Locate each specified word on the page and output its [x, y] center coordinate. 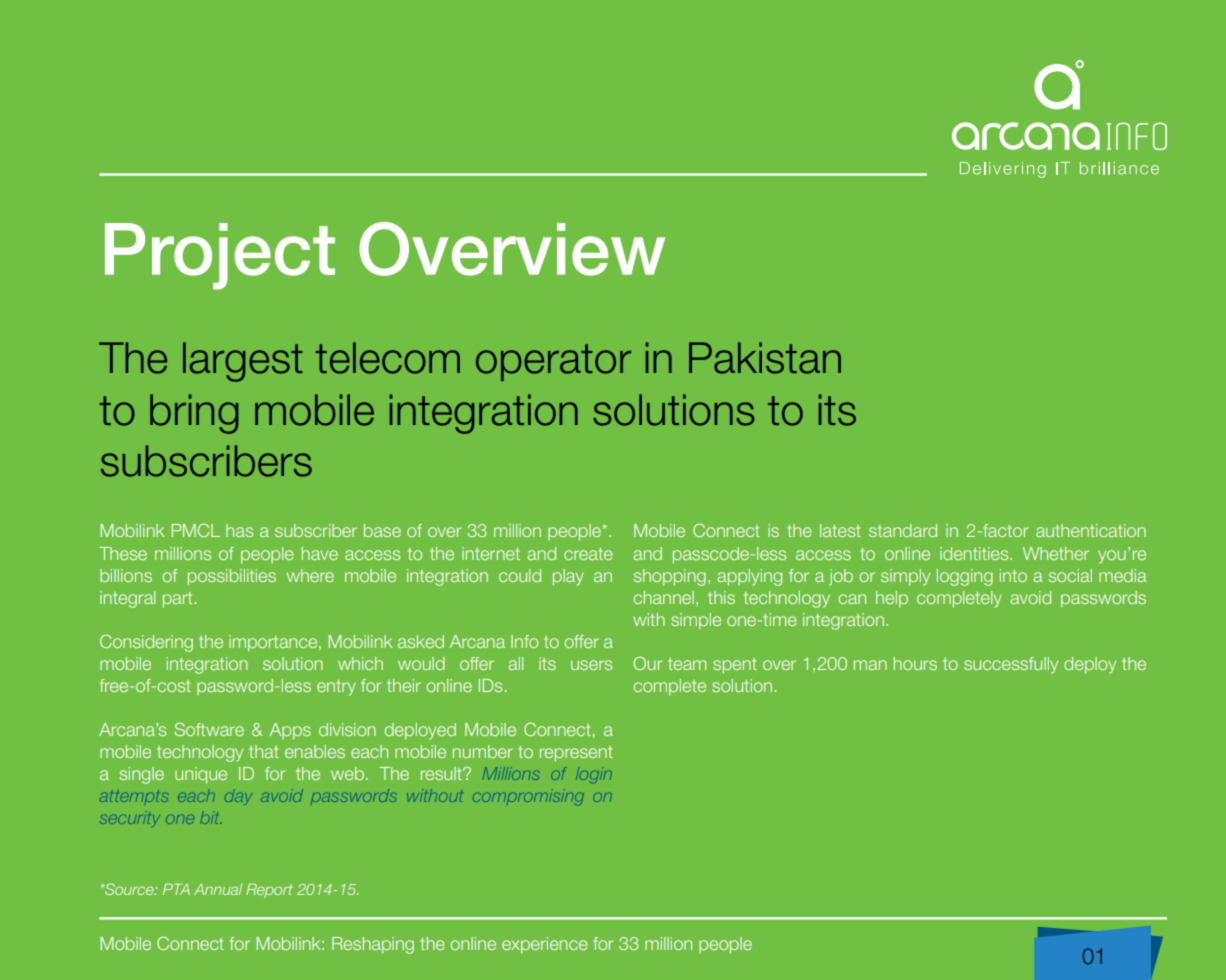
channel [663, 597]
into [1013, 575]
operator [553, 362]
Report [269, 890]
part [177, 600]
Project [220, 256]
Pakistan [765, 358]
